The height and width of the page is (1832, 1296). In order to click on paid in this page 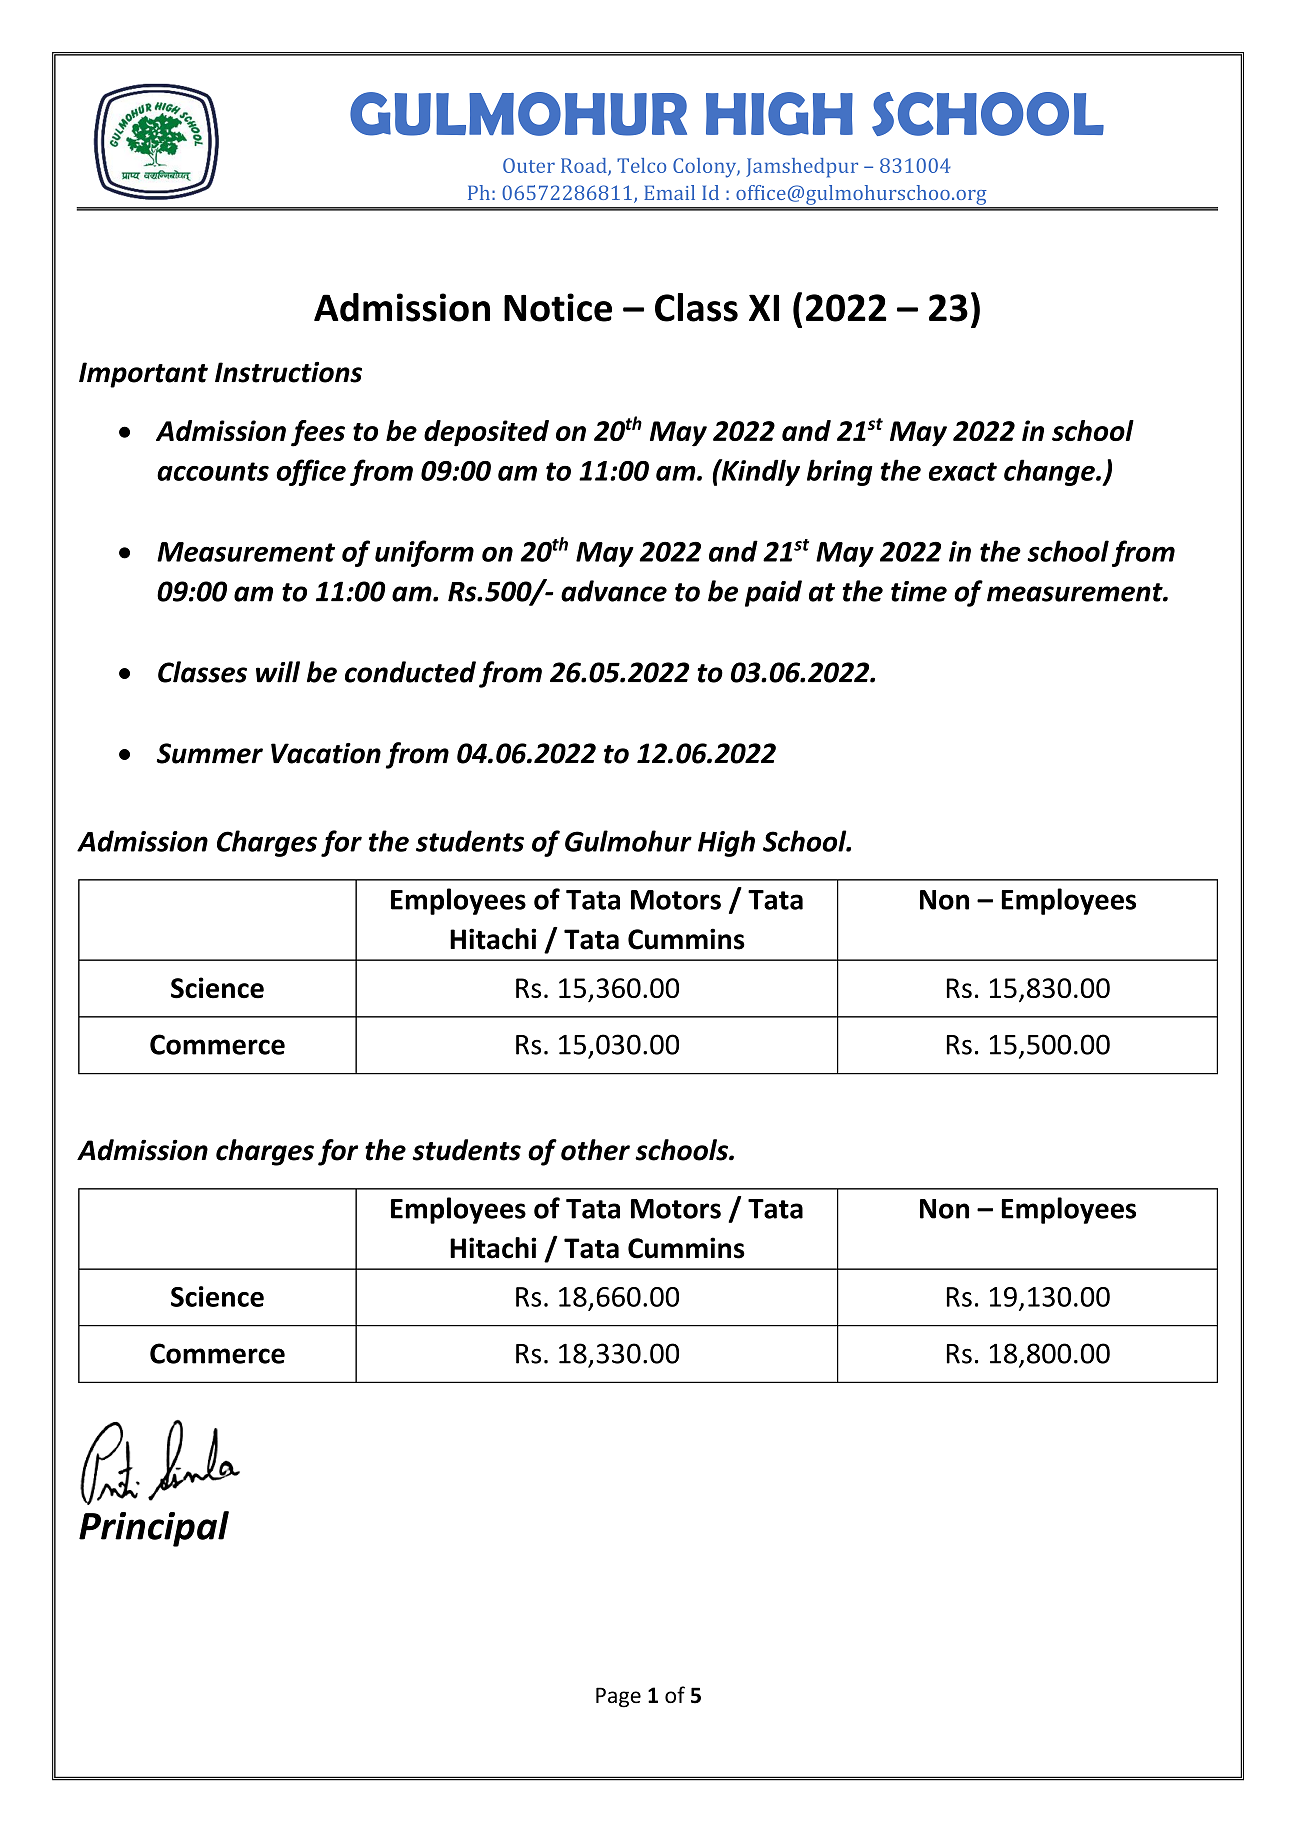, I will do `click(773, 593)`.
